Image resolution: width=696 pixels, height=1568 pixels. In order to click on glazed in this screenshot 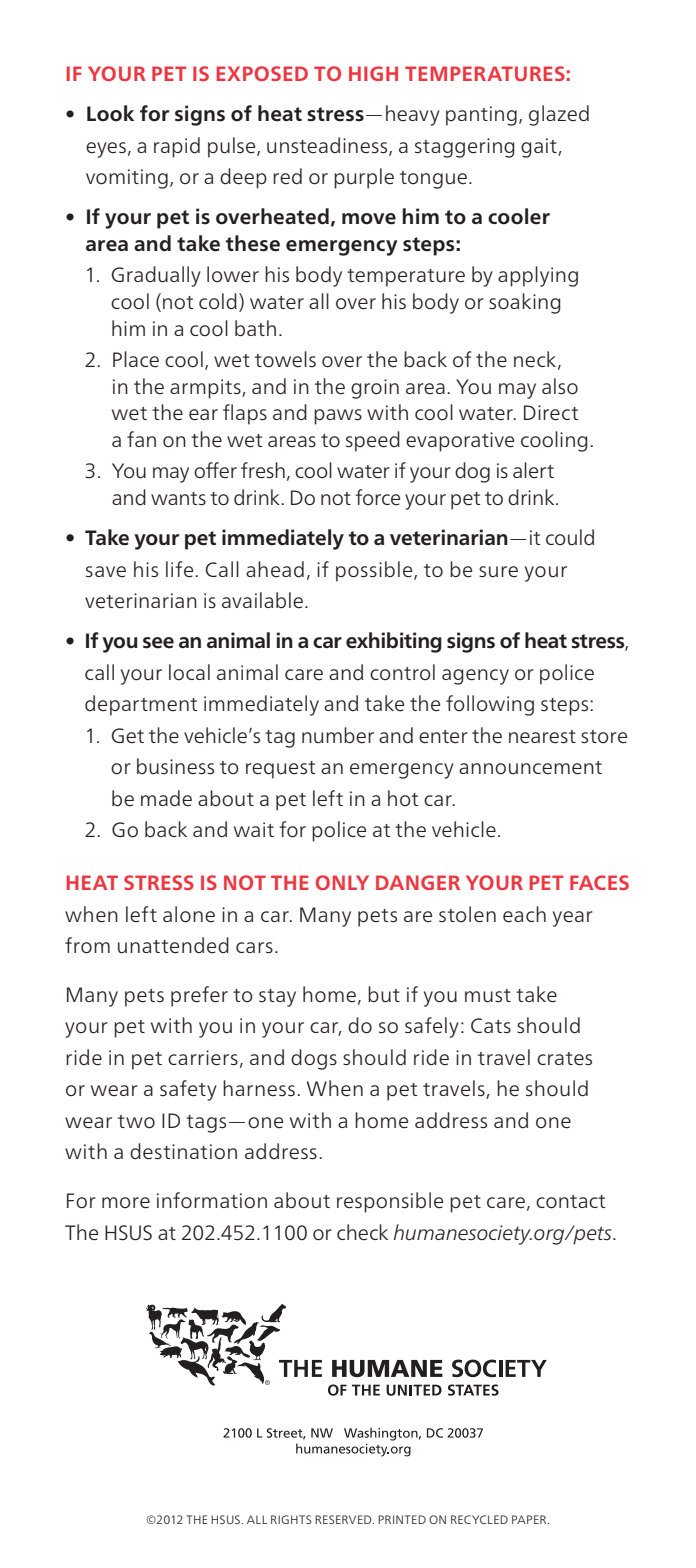, I will do `click(559, 115)`.
